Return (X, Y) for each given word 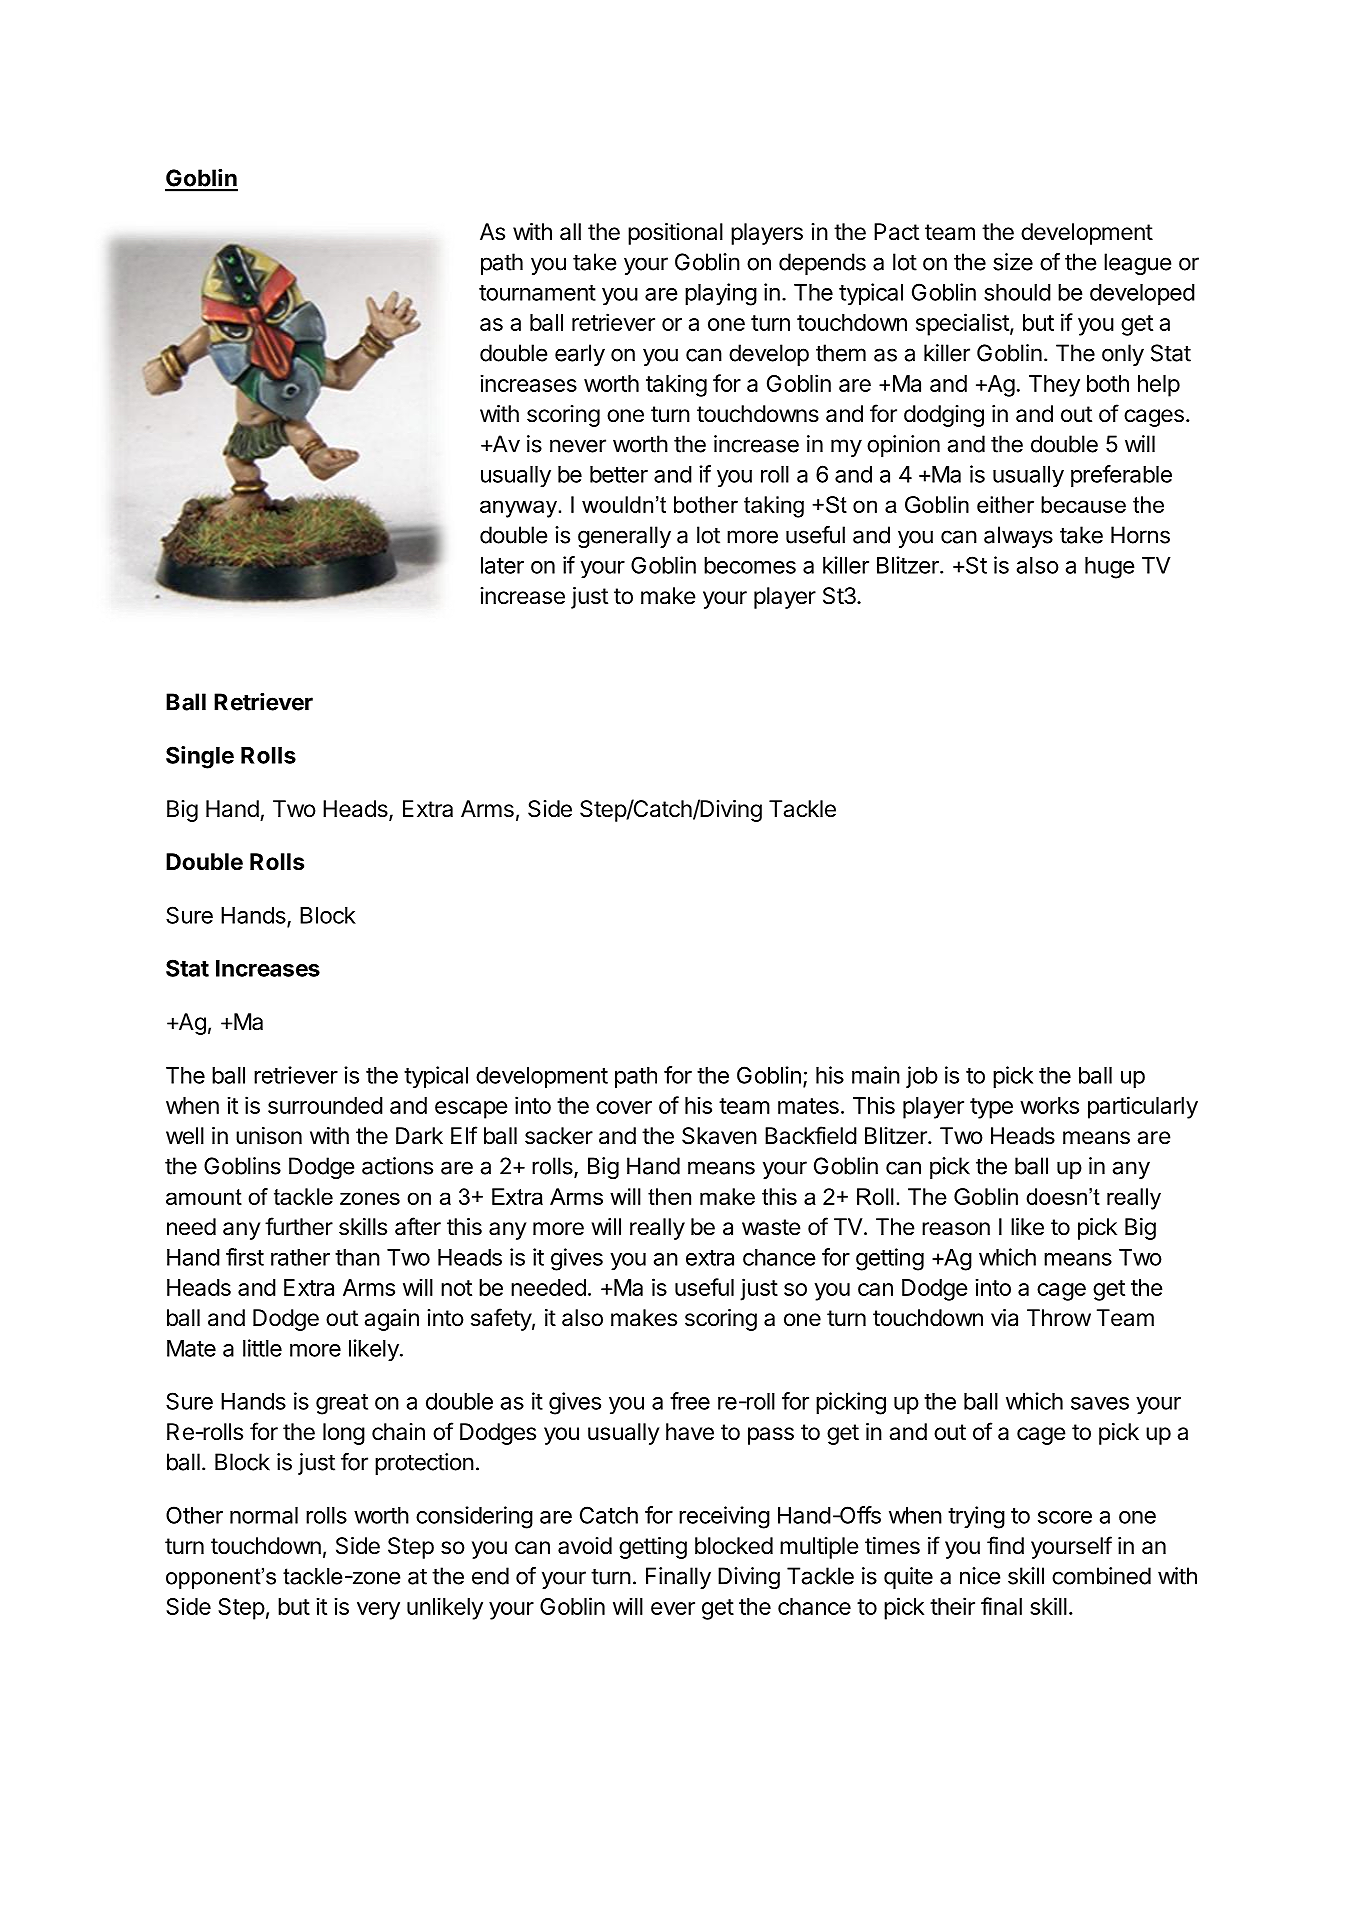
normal (264, 1515)
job (922, 1077)
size (1013, 262)
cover (624, 1107)
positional (675, 234)
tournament (537, 293)
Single (200, 757)
